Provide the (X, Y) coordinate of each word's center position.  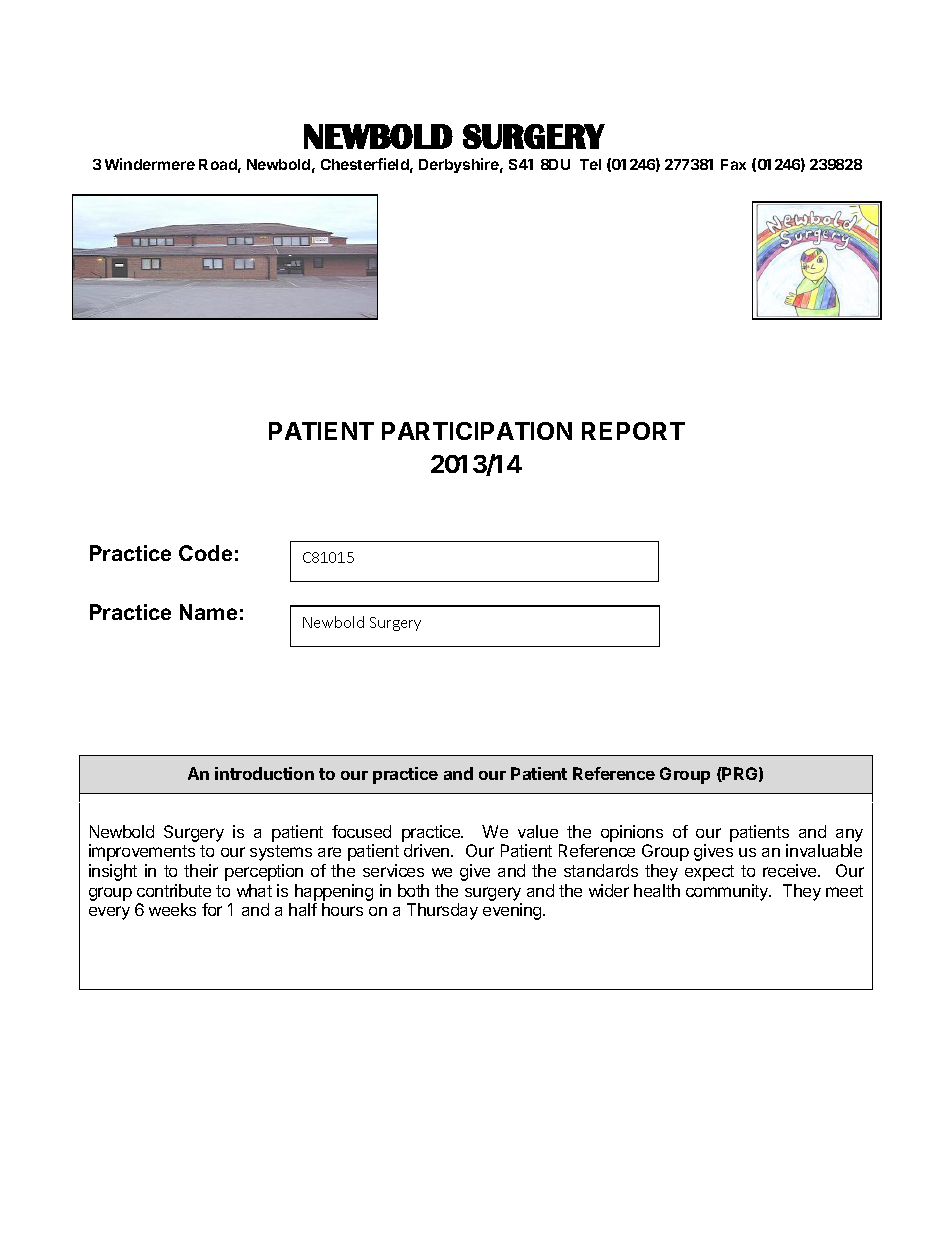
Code (205, 553)
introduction (264, 773)
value (538, 831)
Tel (590, 164)
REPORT (633, 431)
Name (208, 612)
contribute (174, 890)
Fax (733, 164)
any (849, 835)
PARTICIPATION (477, 431)
